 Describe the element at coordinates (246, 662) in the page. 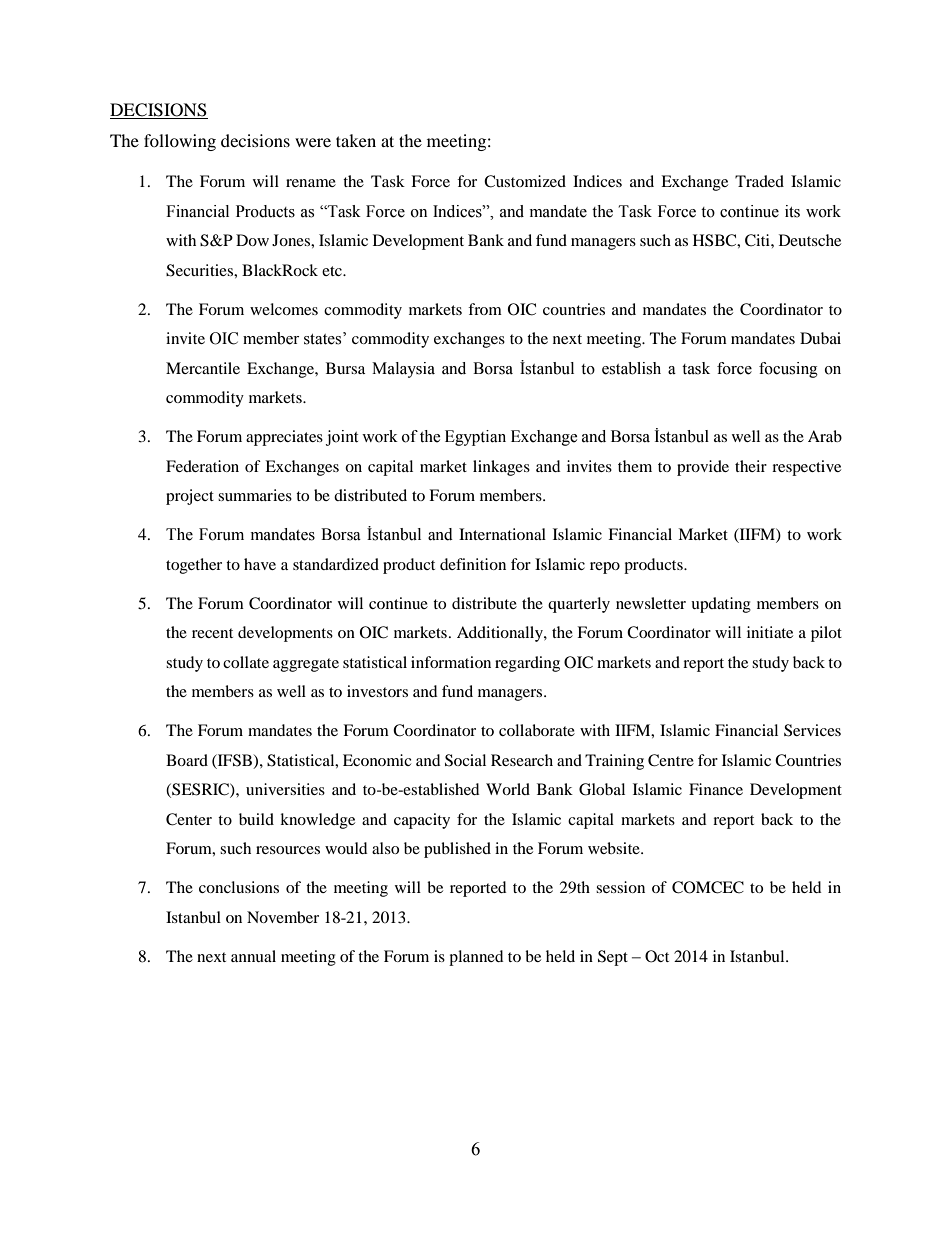

I see `collate` at that location.
